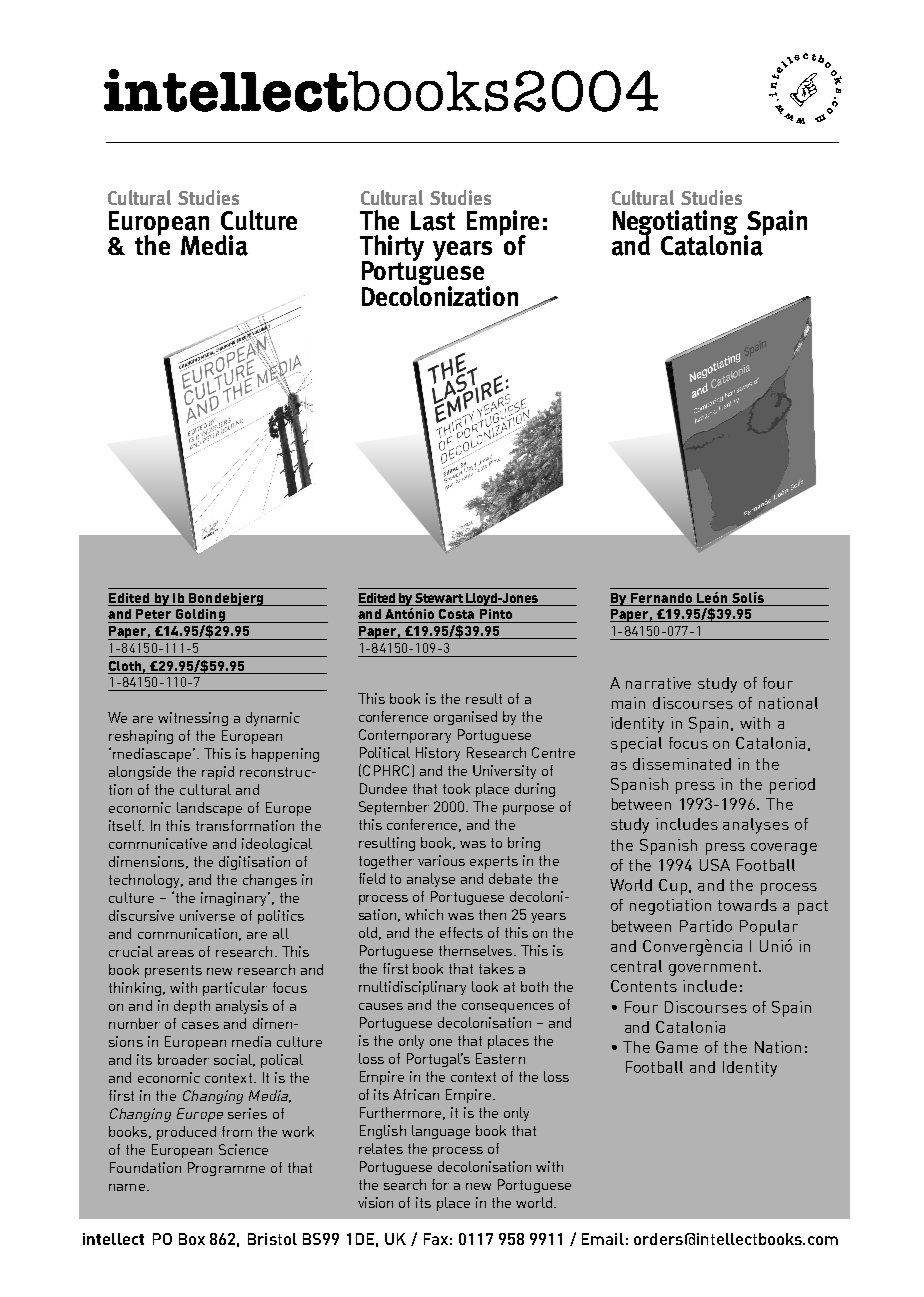 The height and width of the screenshot is (1297, 924). Describe the element at coordinates (392, 249) in the screenshot. I see `Thirty` at that location.
